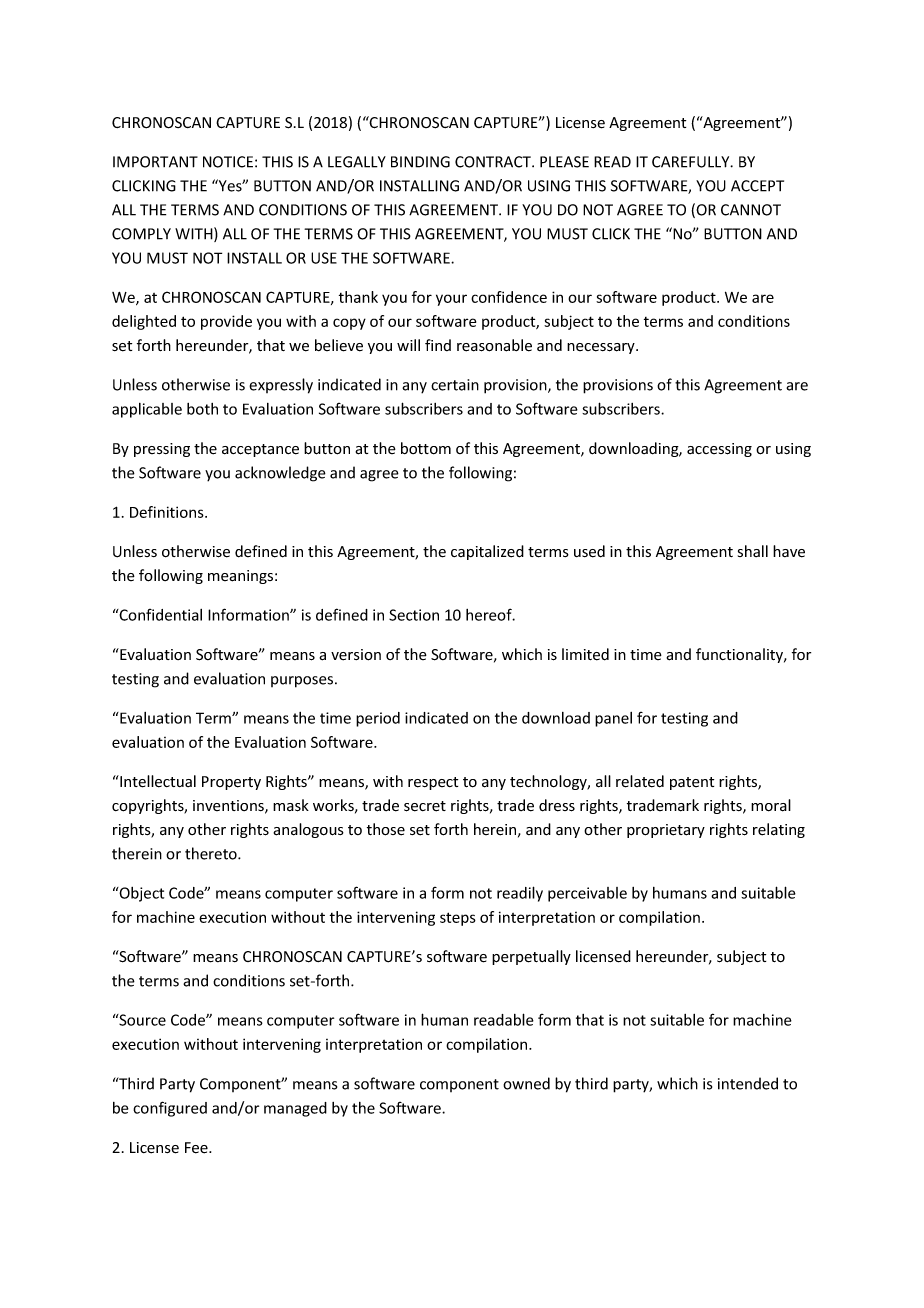 The height and width of the screenshot is (1308, 924). What do you see at coordinates (303, 682) in the screenshot?
I see `purposes` at bounding box center [303, 682].
